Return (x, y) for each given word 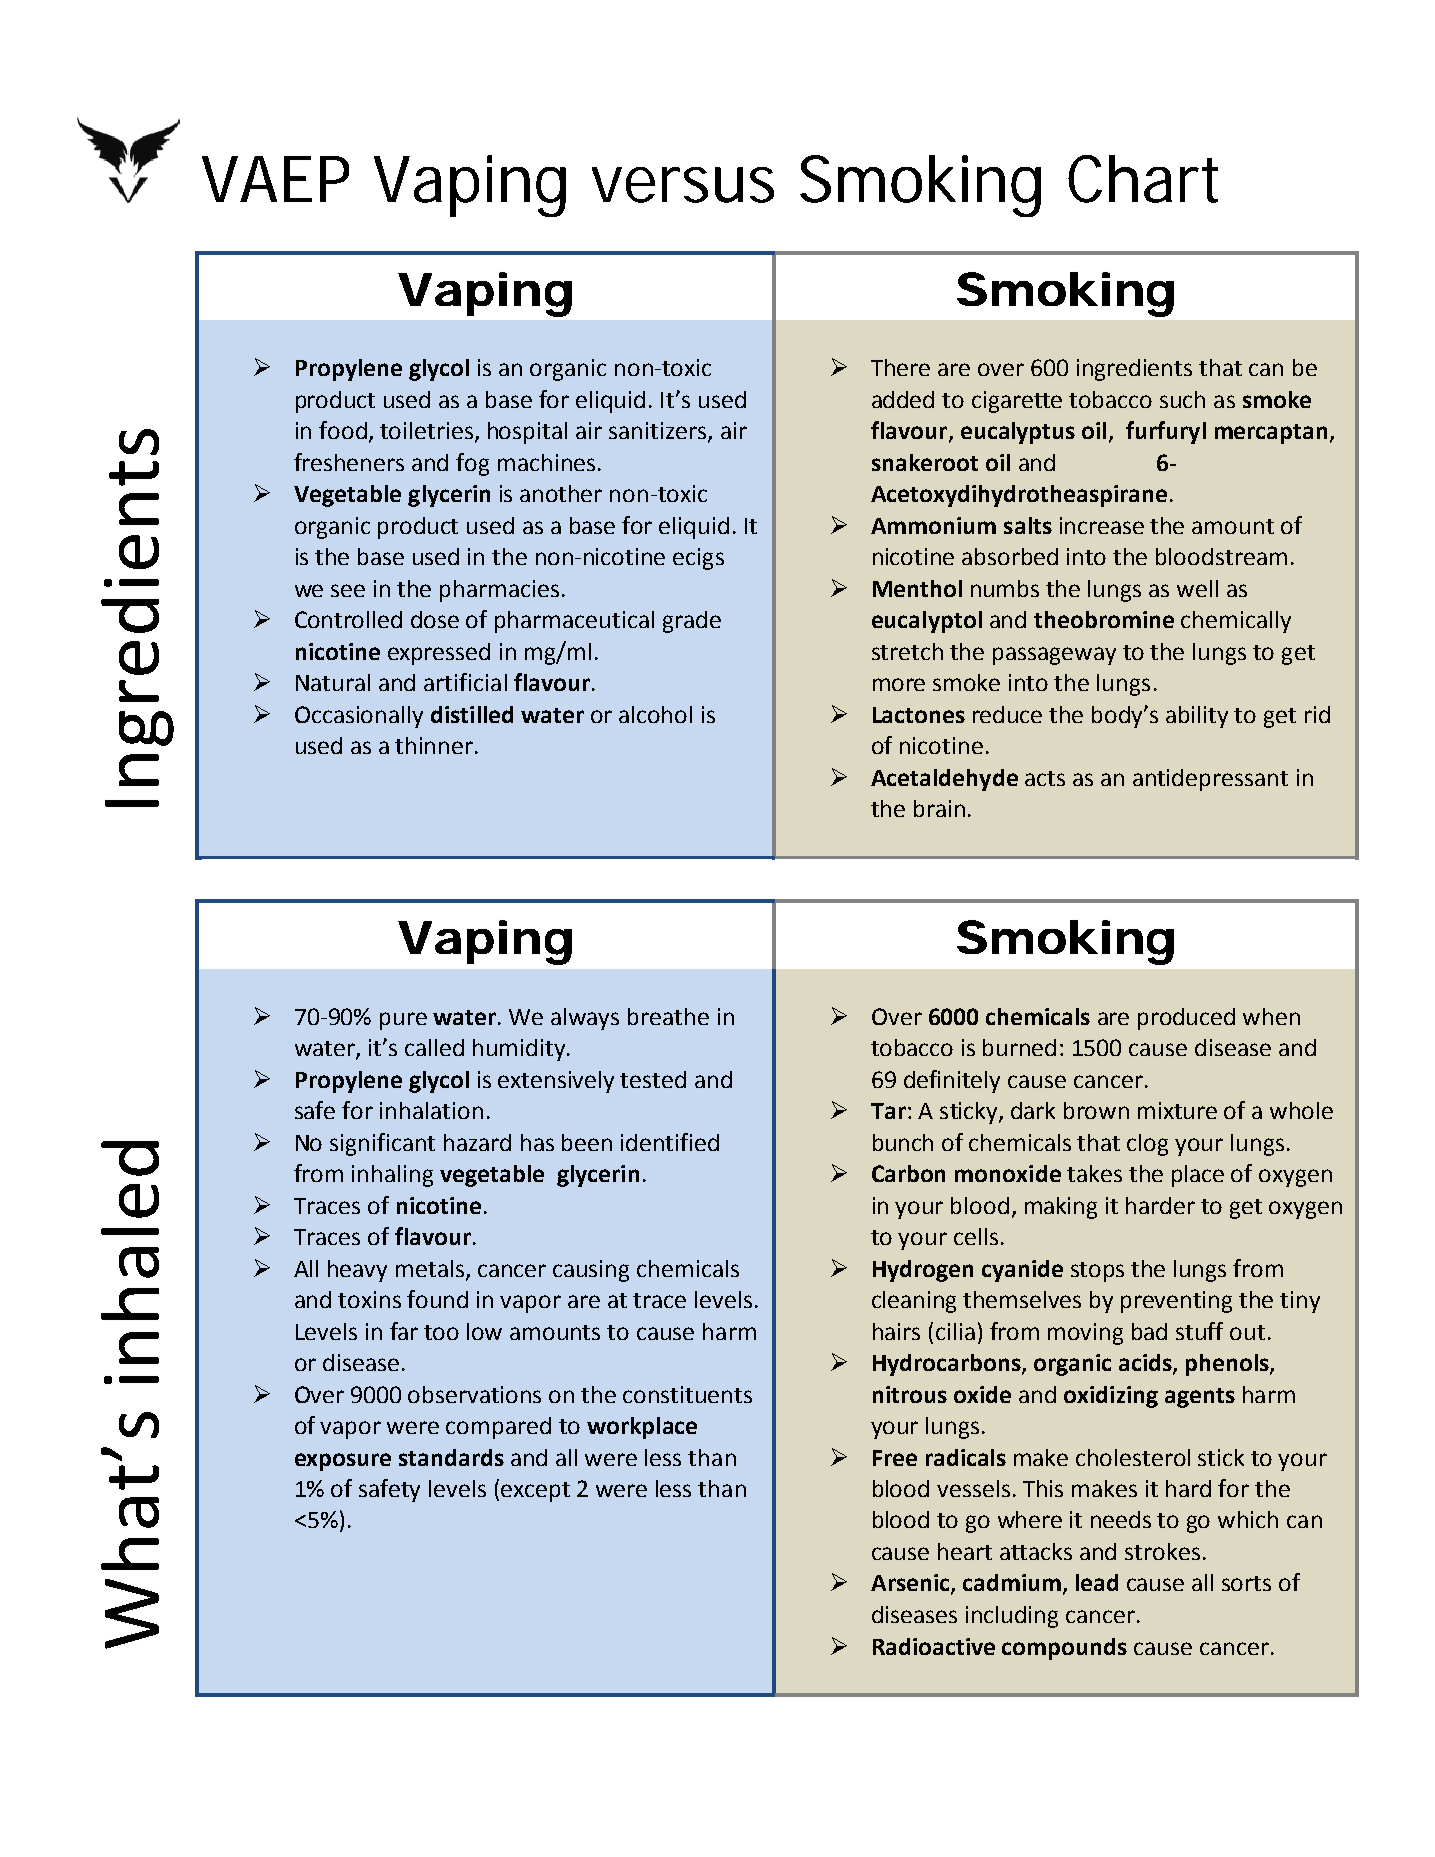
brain (939, 808)
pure (403, 1021)
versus (683, 185)
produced (1186, 1019)
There (900, 367)
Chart (1143, 179)
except (535, 1492)
